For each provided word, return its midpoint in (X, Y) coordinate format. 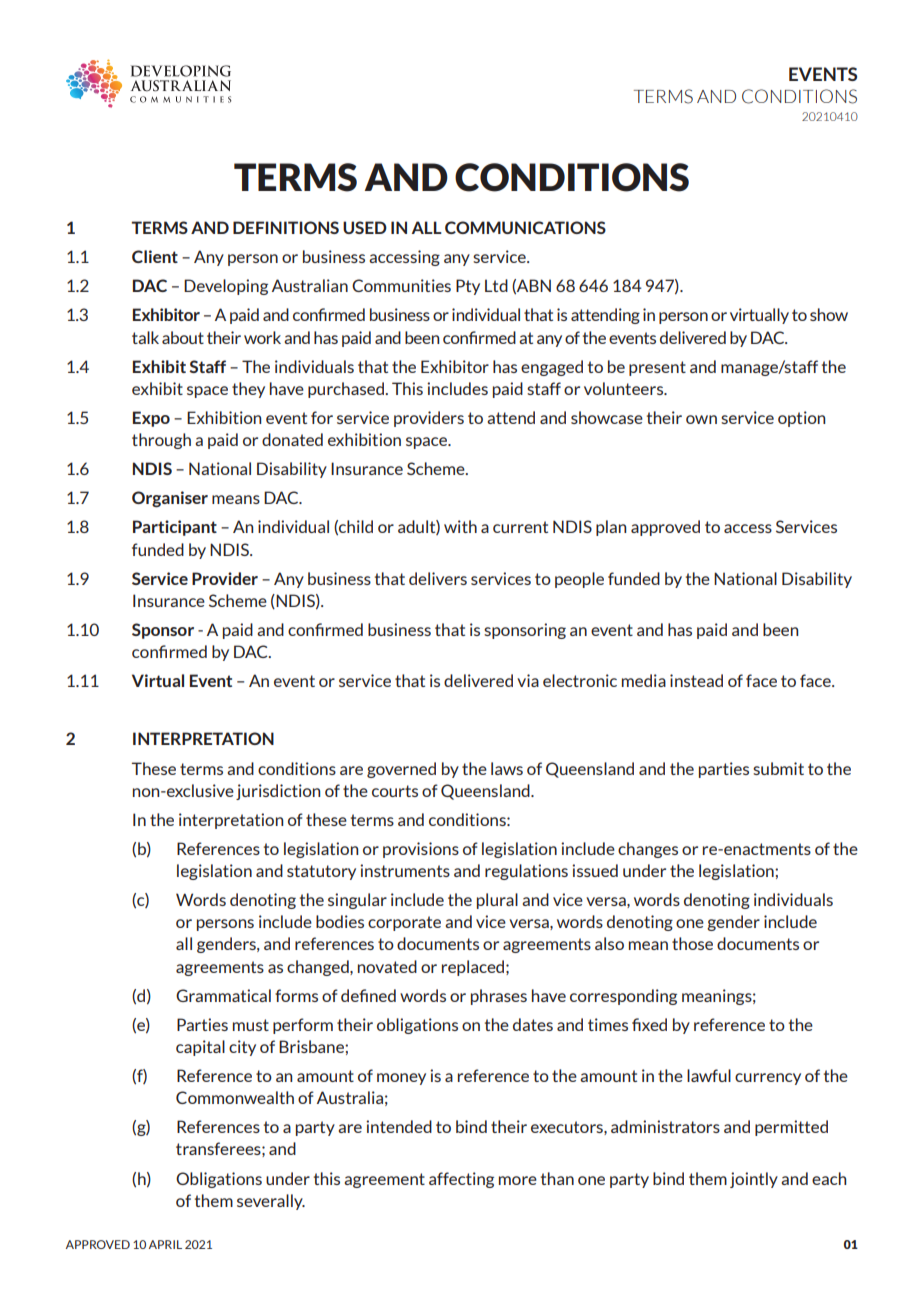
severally (271, 1202)
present (657, 368)
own (701, 419)
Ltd (496, 285)
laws (507, 768)
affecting (461, 1180)
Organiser (170, 499)
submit (778, 768)
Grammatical (223, 995)
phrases (499, 997)
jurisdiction (278, 792)
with (460, 526)
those (692, 943)
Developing (226, 287)
